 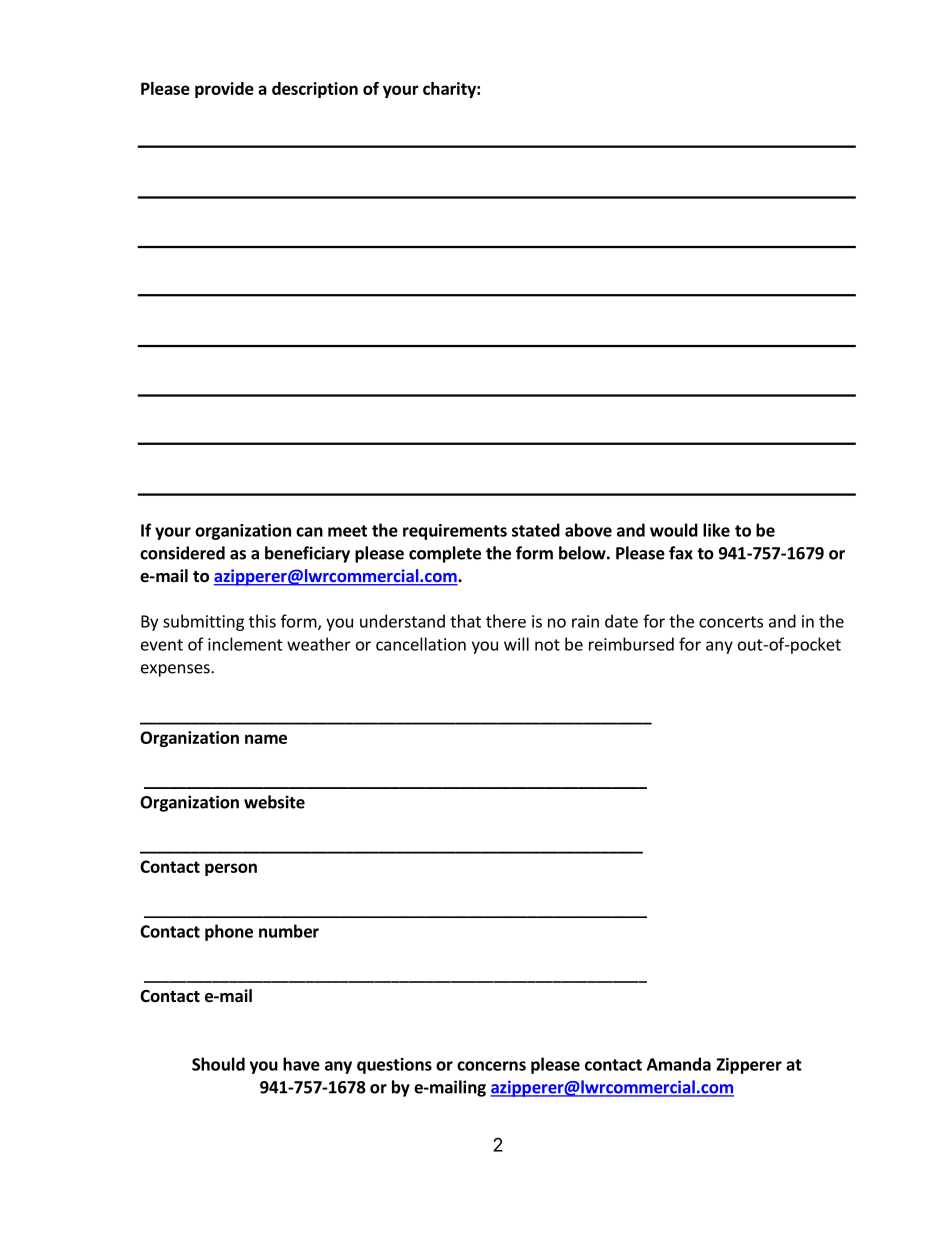 What do you see at coordinates (679, 1064) in the document?
I see `Amanda` at bounding box center [679, 1064].
